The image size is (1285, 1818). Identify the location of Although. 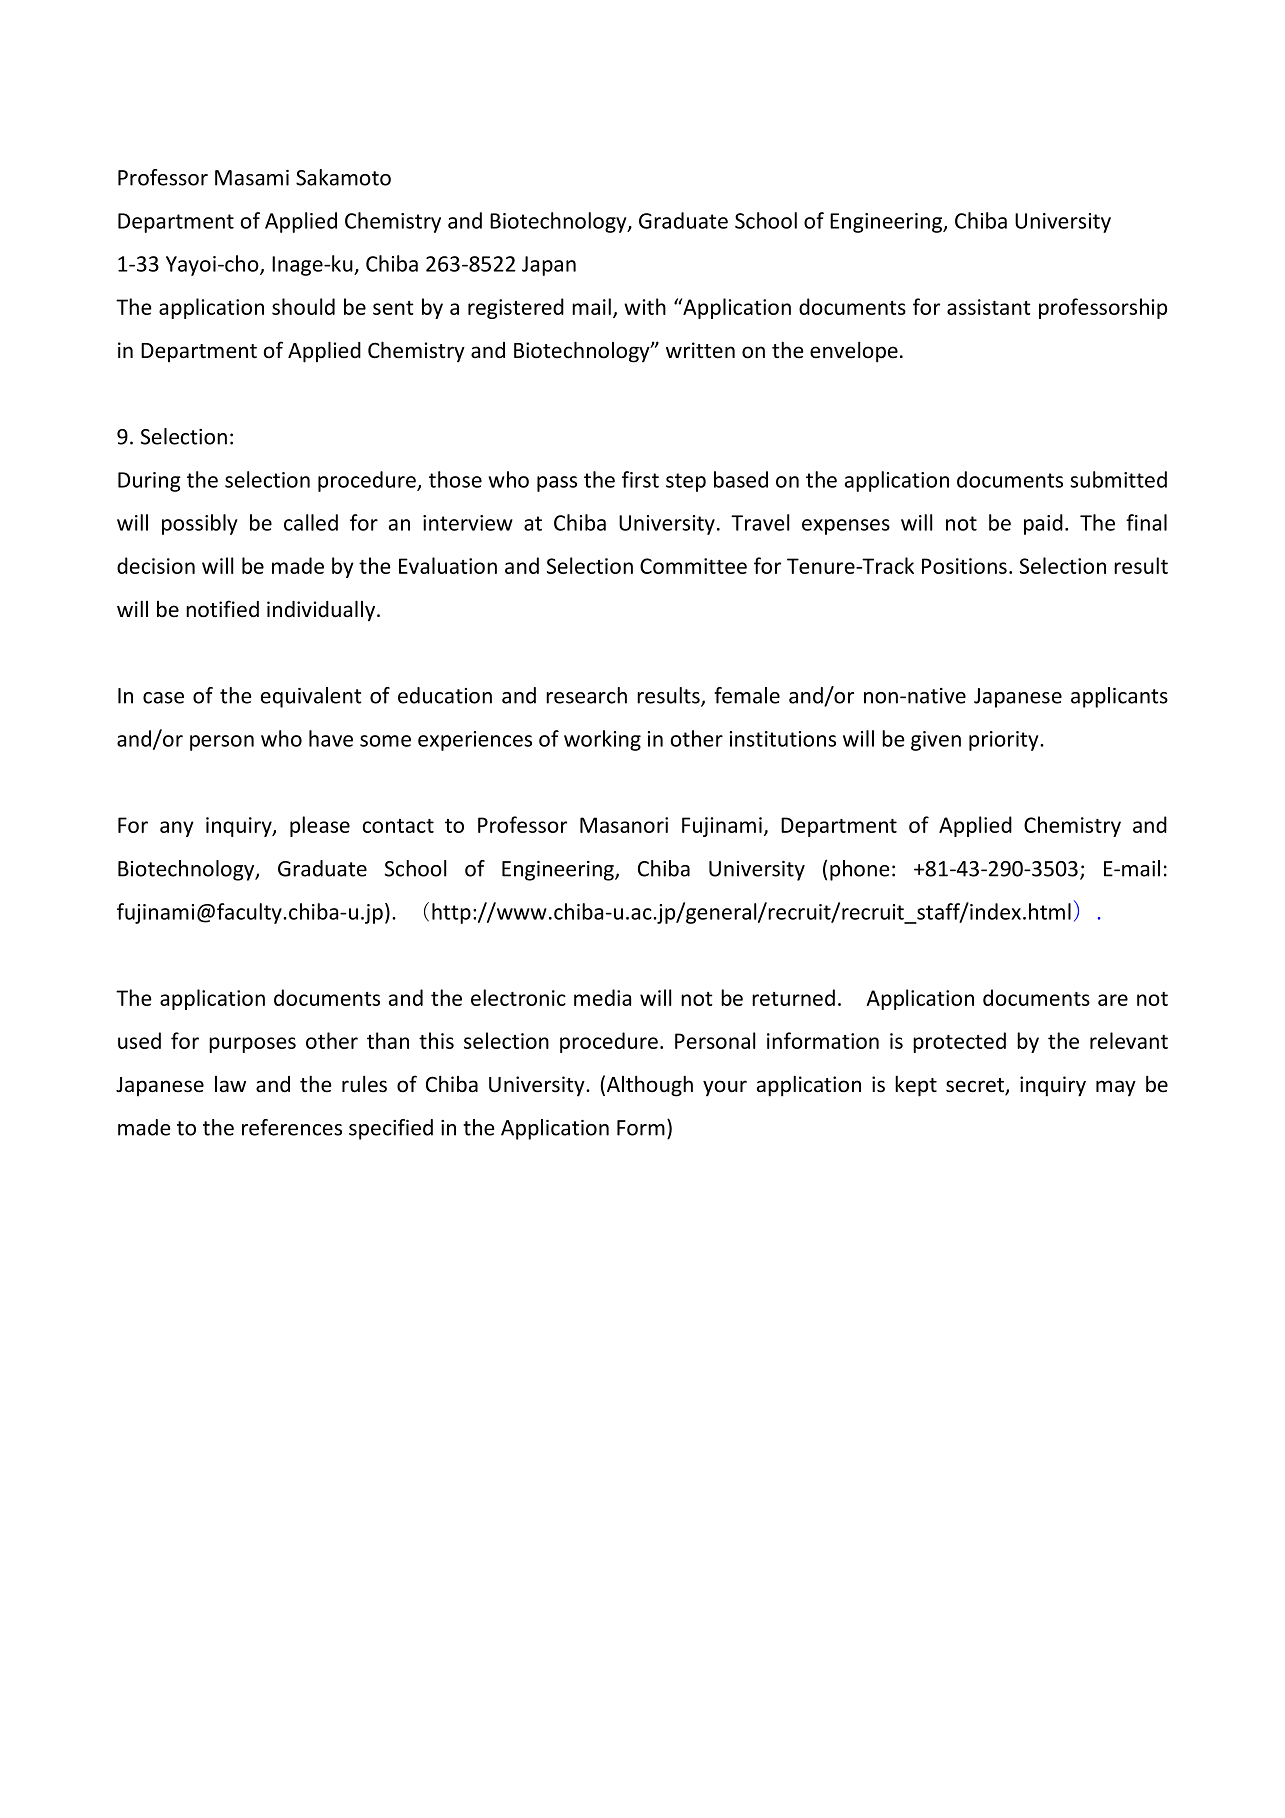
(650, 1086).
